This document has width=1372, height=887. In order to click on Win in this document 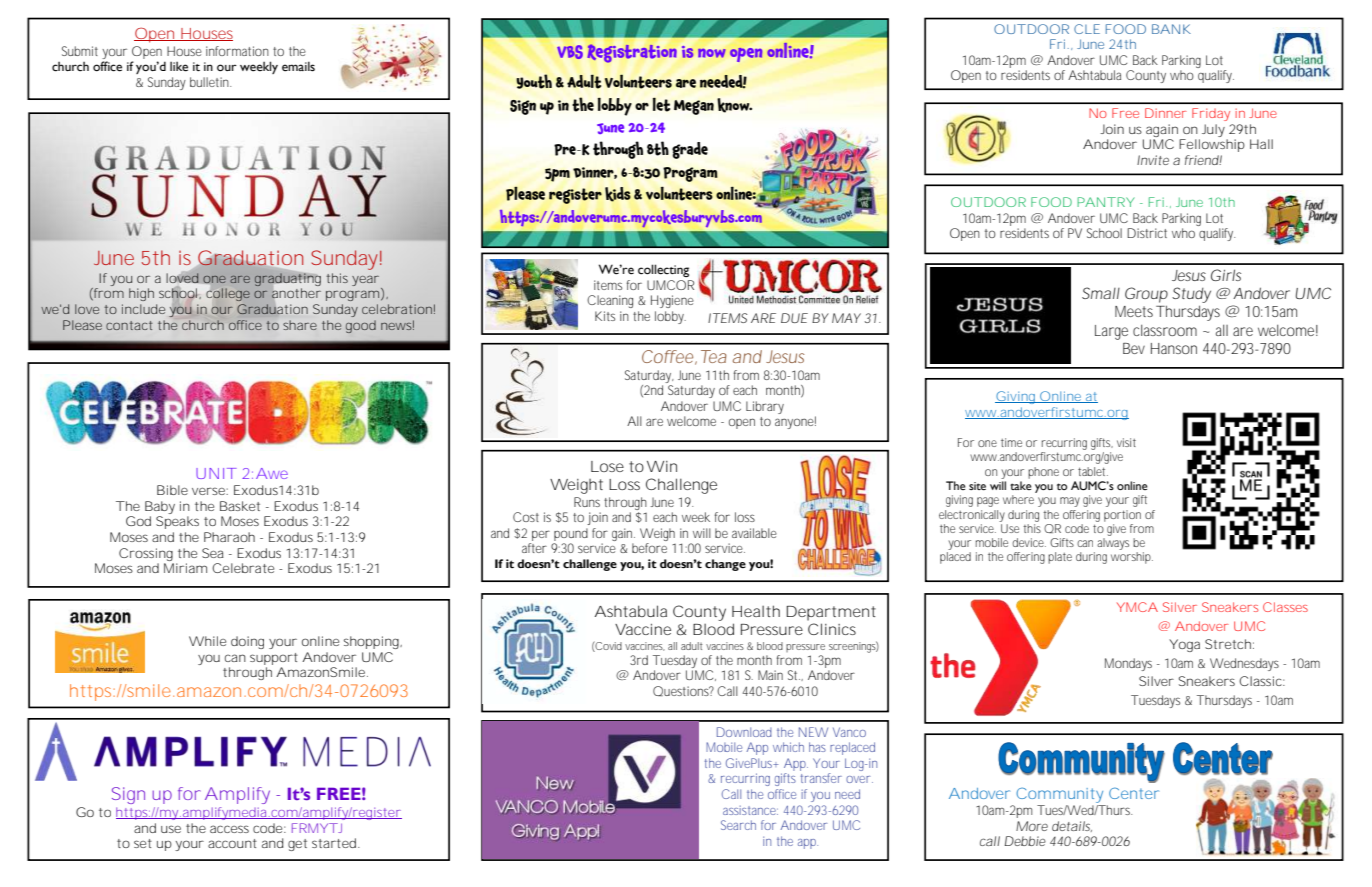, I will do `click(662, 466)`.
